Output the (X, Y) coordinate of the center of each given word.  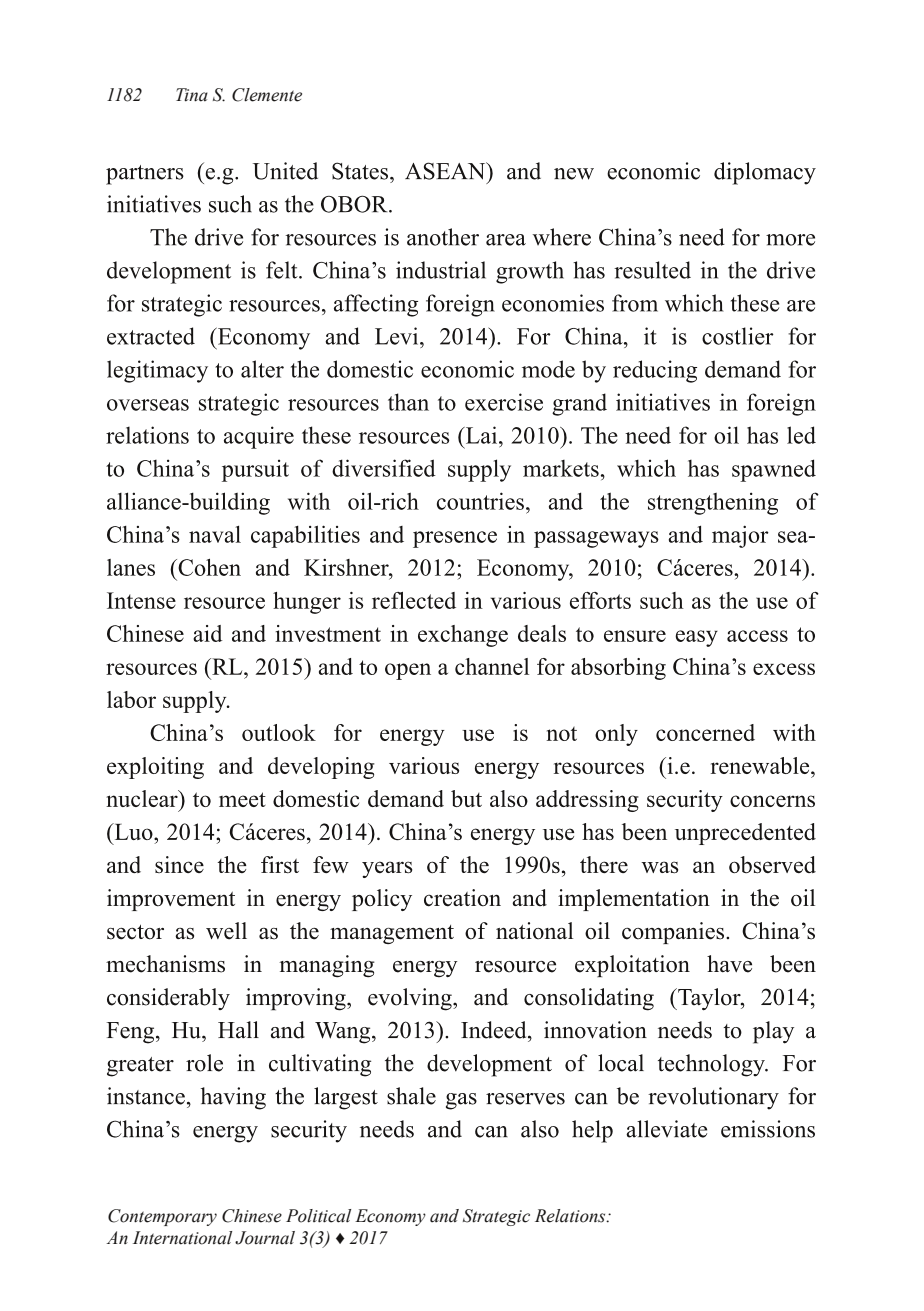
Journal (265, 1238)
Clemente (267, 95)
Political (318, 1216)
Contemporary (162, 1217)
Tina (192, 95)
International (182, 1238)
